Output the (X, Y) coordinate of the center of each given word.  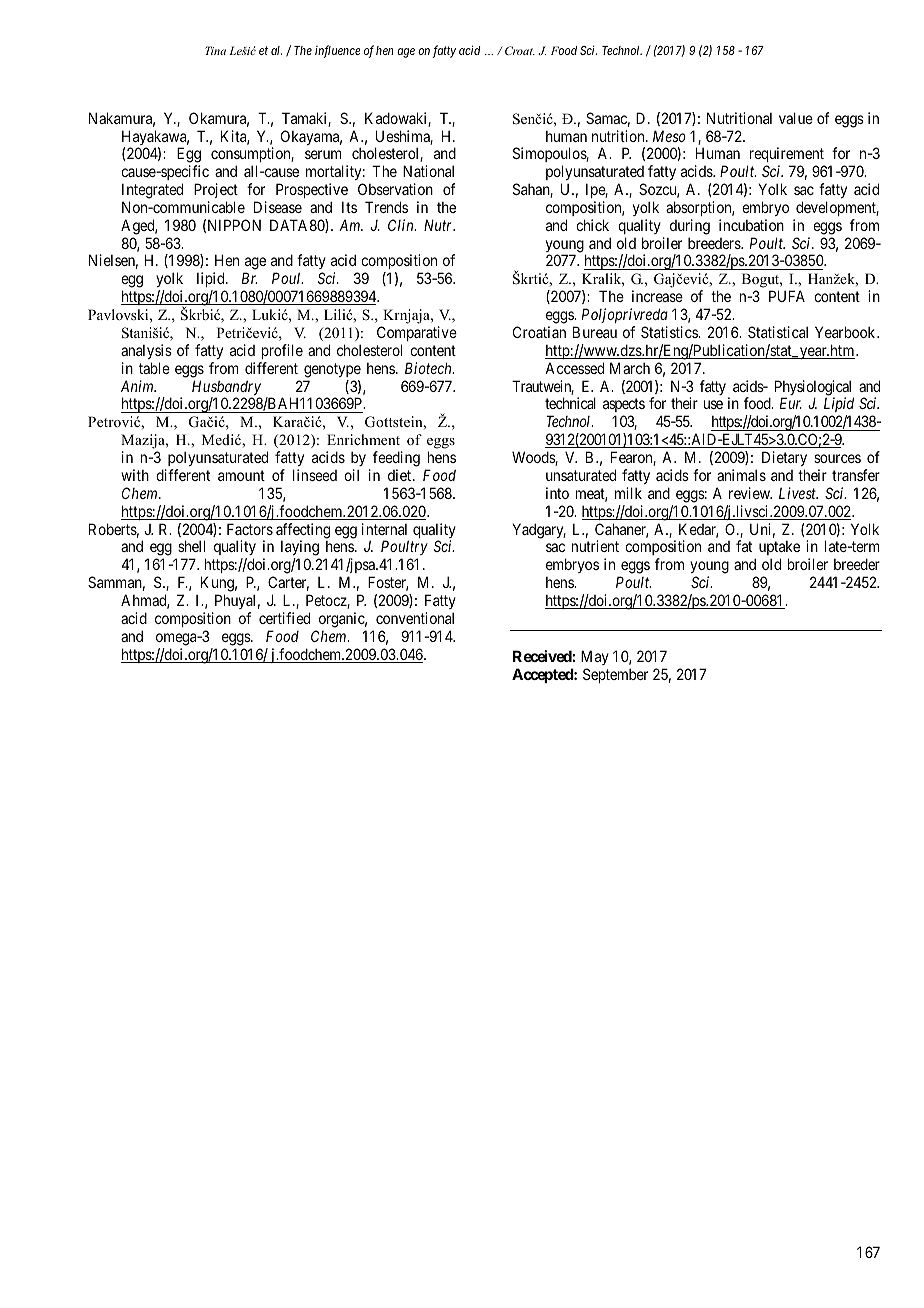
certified (284, 618)
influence (337, 51)
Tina (215, 50)
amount (241, 475)
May (595, 659)
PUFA (787, 296)
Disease (278, 207)
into (557, 493)
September (615, 675)
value (796, 118)
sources (837, 458)
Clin (402, 225)
